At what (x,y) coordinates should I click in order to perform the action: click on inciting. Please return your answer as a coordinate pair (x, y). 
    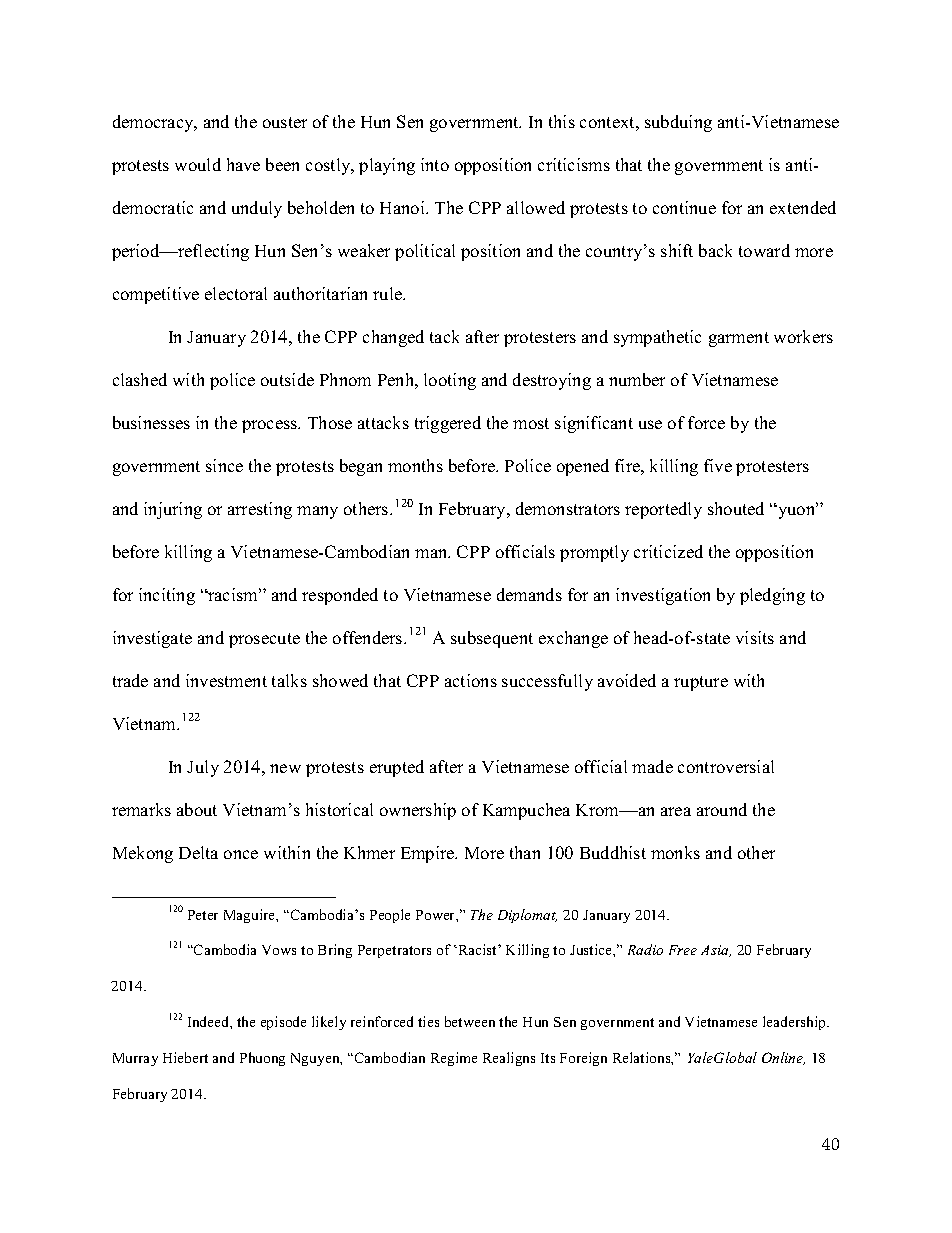
    Looking at the image, I should click on (167, 596).
